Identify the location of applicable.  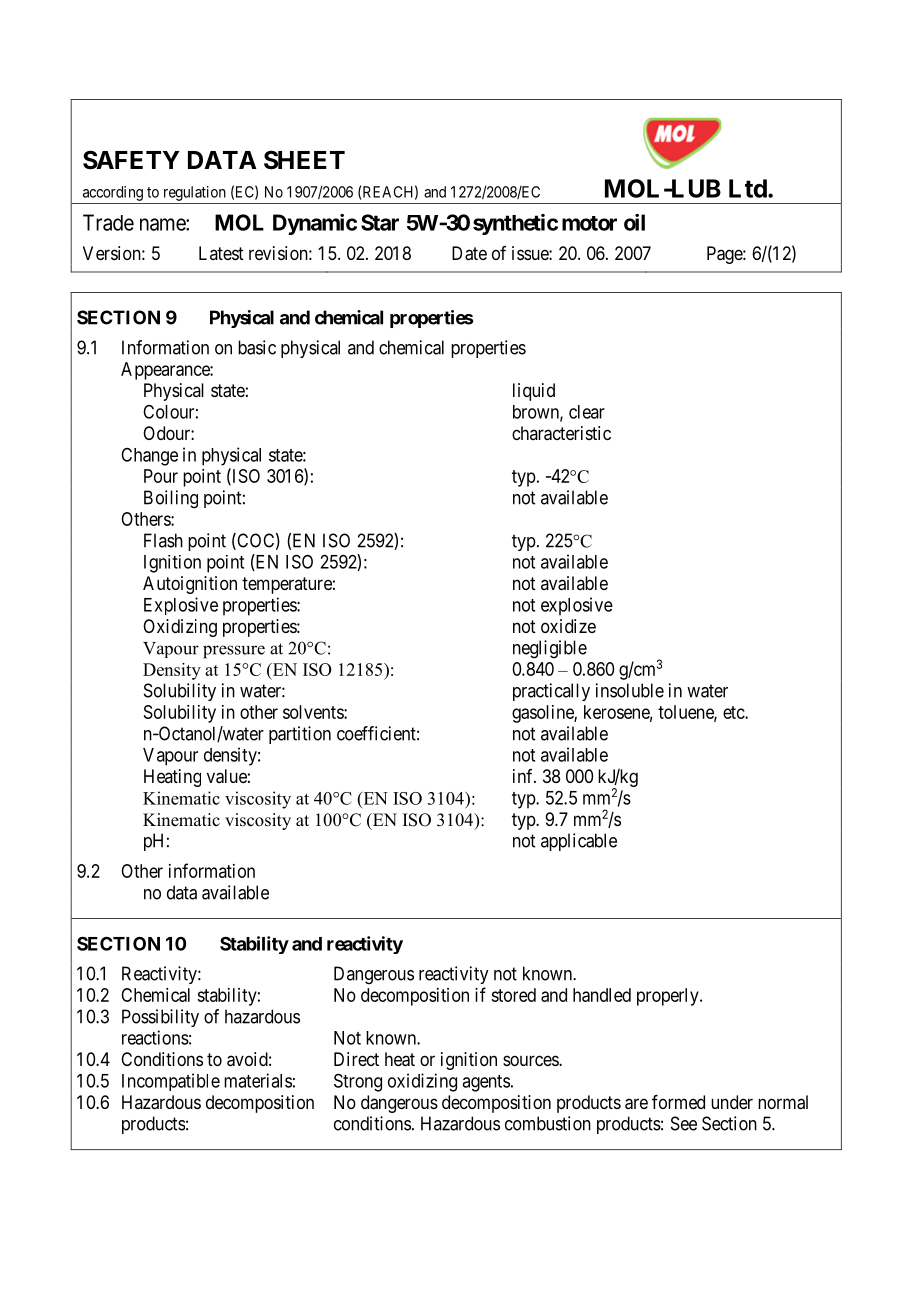
(579, 842).
